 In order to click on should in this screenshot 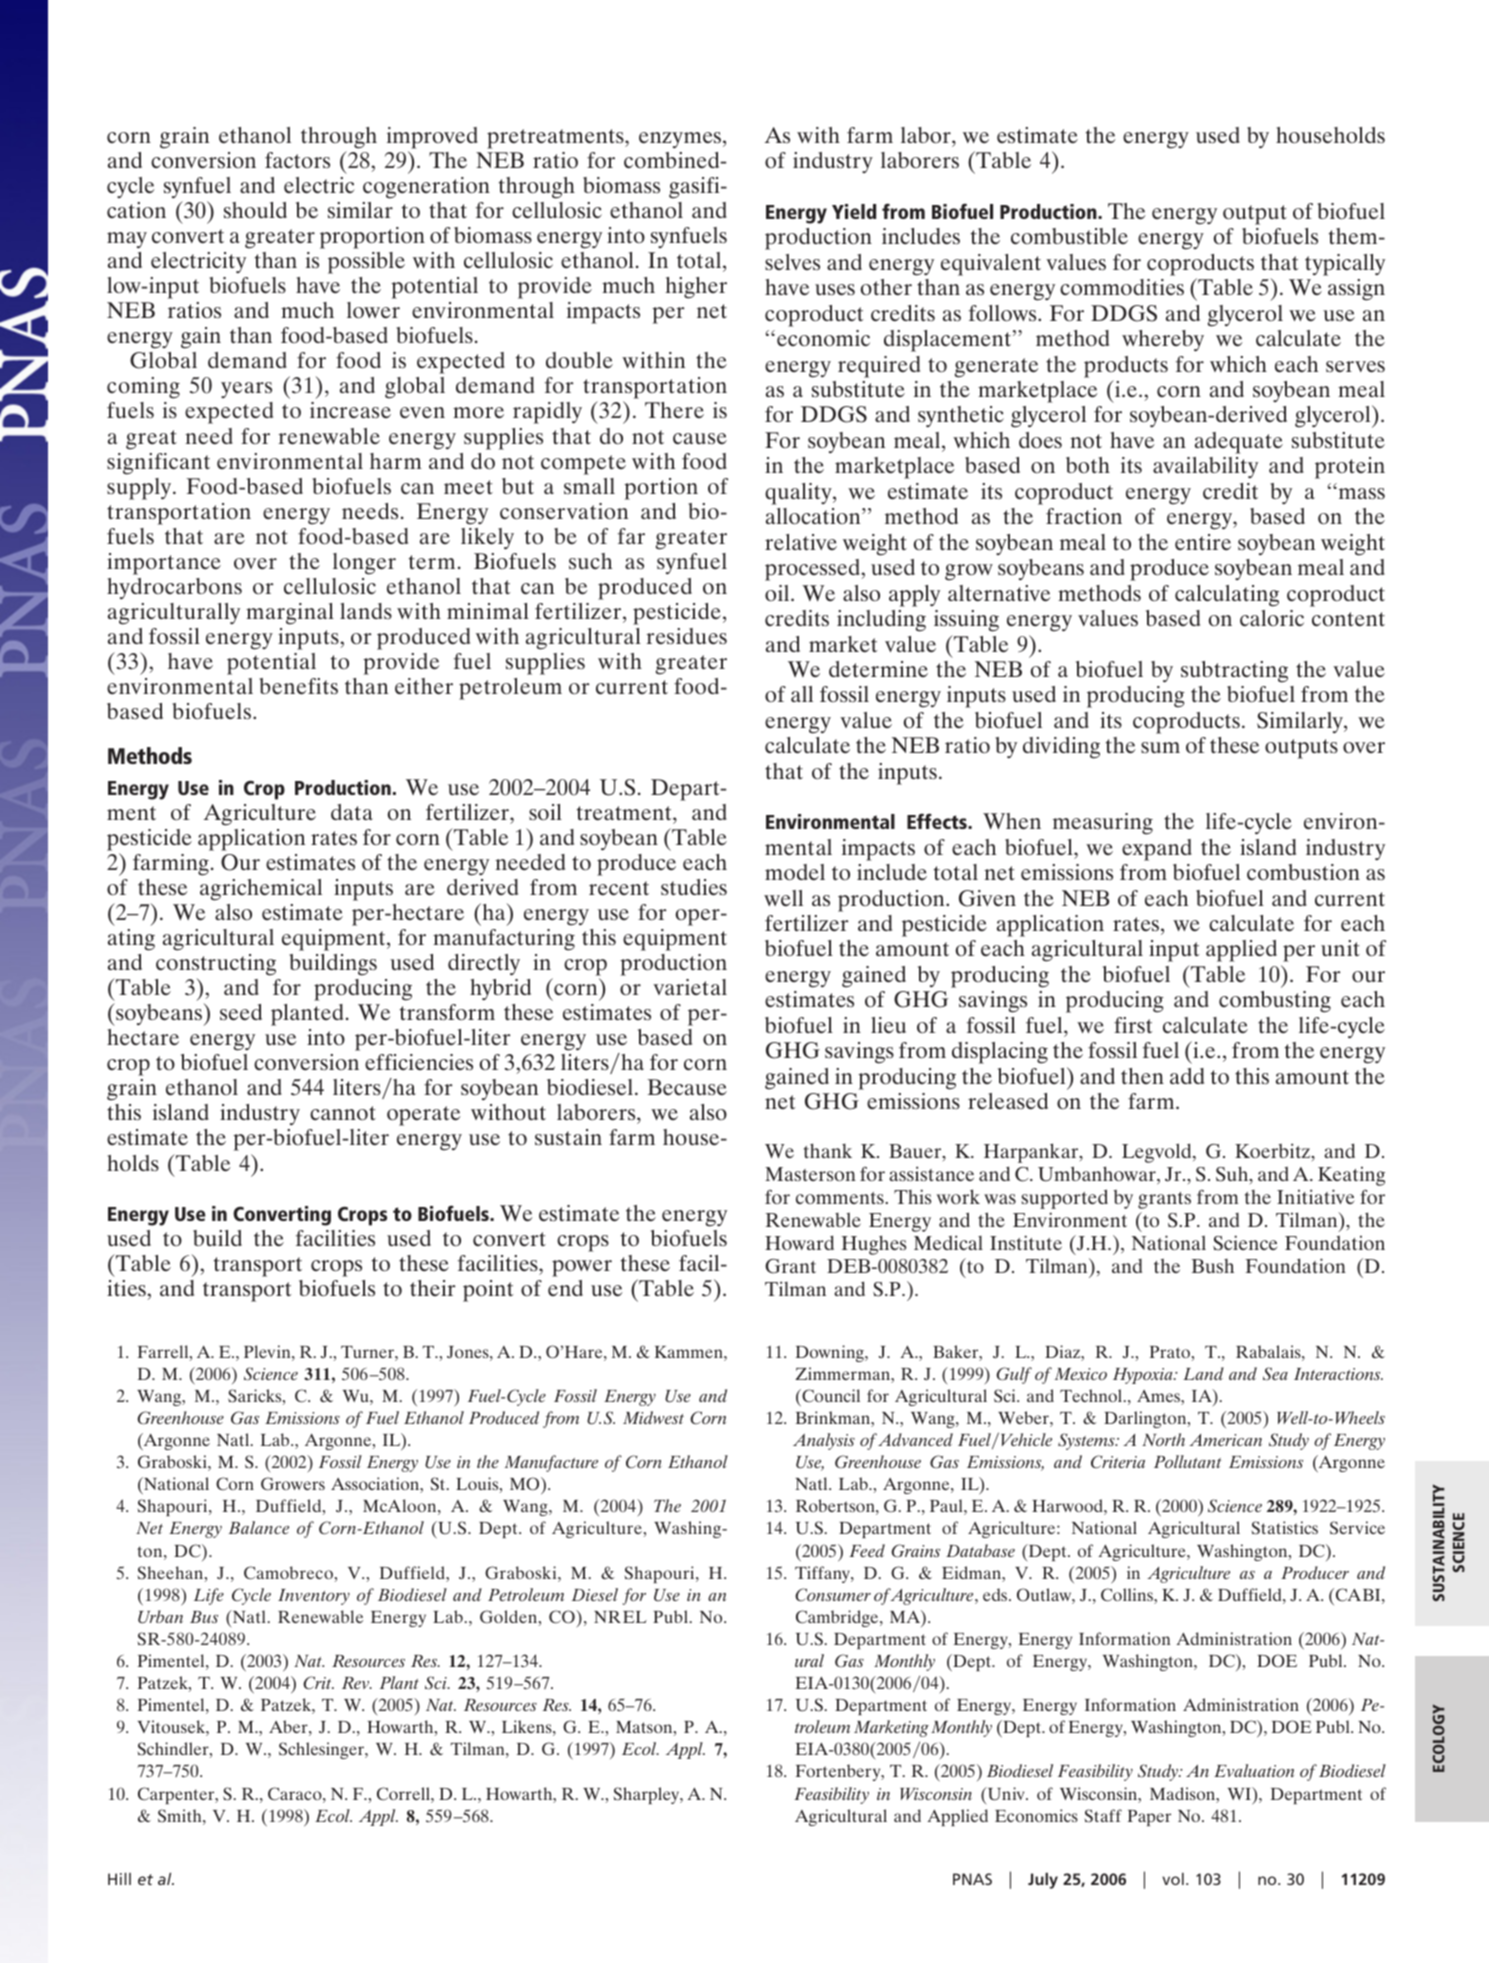, I will do `click(255, 210)`.
